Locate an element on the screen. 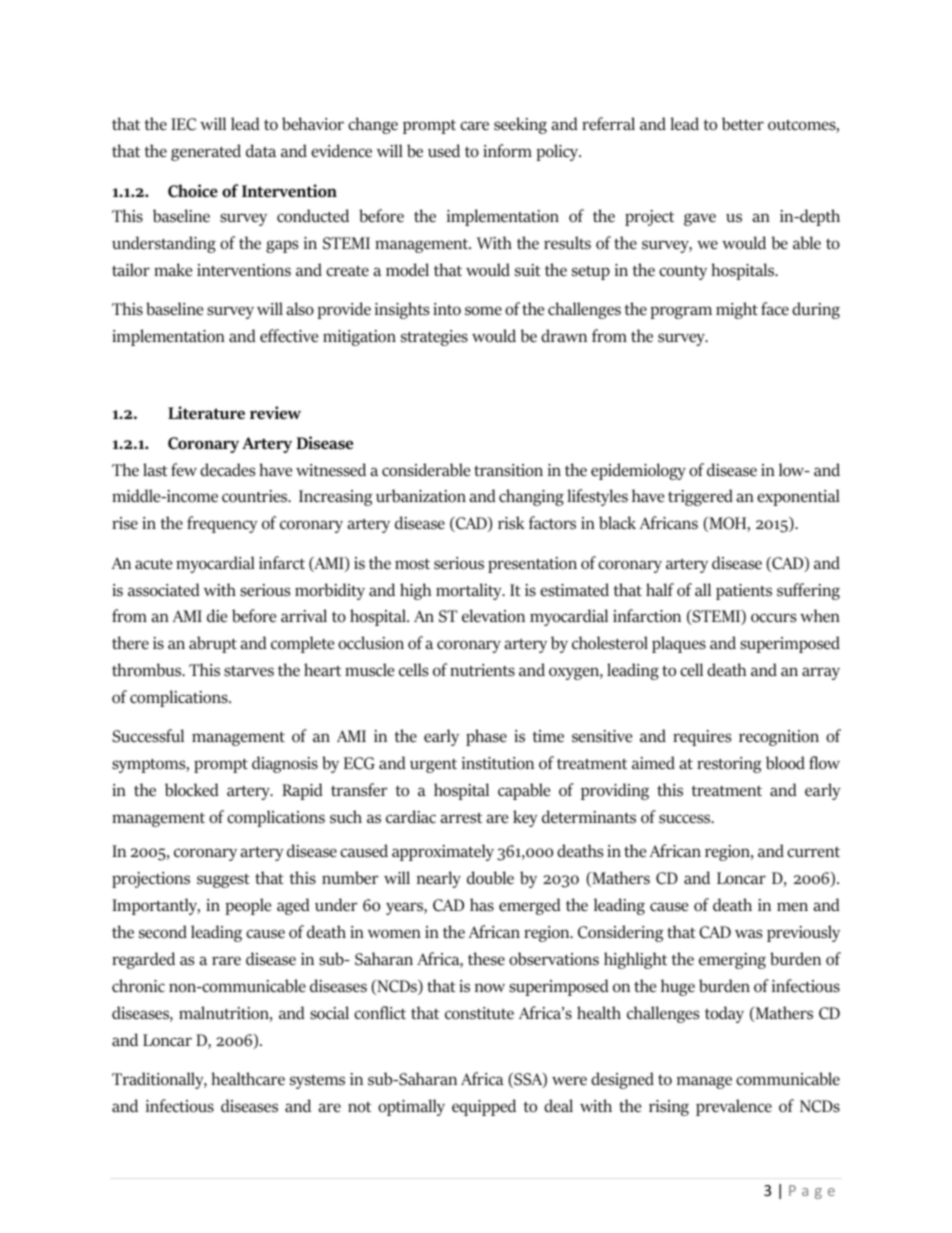 This screenshot has height=1233, width=952. Literature is located at coordinates (206, 412).
